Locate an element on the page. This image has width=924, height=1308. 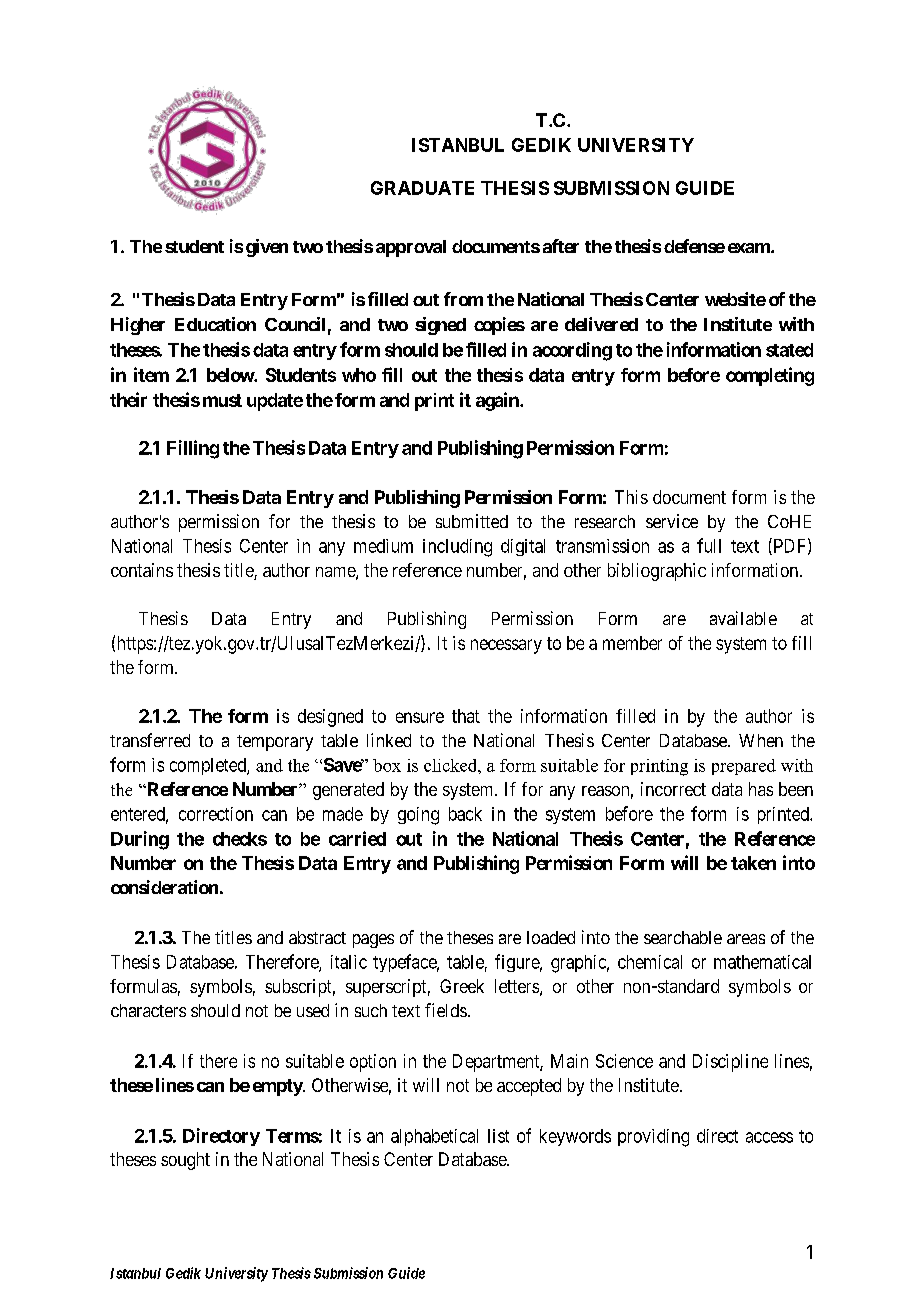
Greek is located at coordinates (462, 986).
